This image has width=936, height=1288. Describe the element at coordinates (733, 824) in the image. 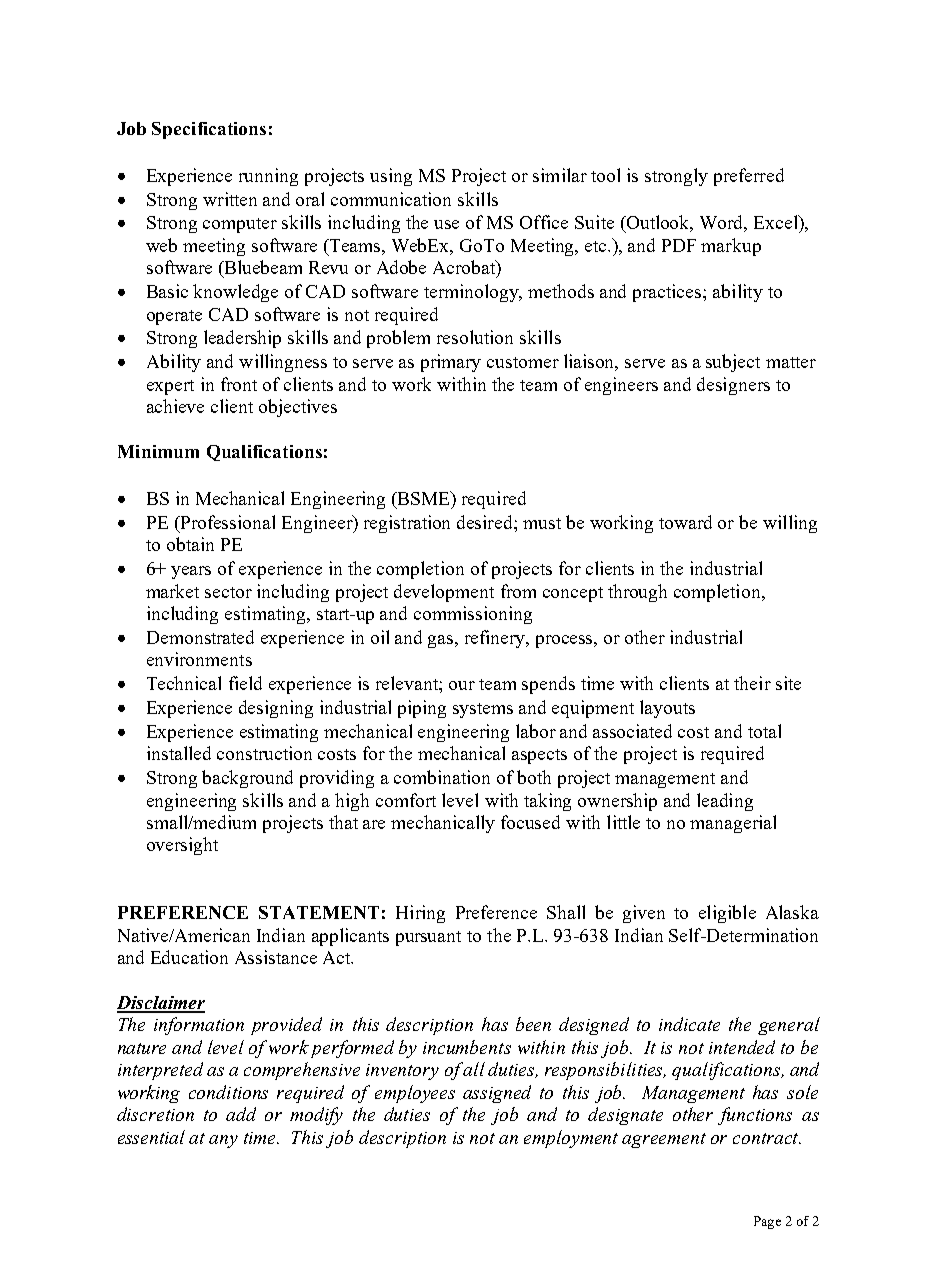

I see `managerial` at that location.
